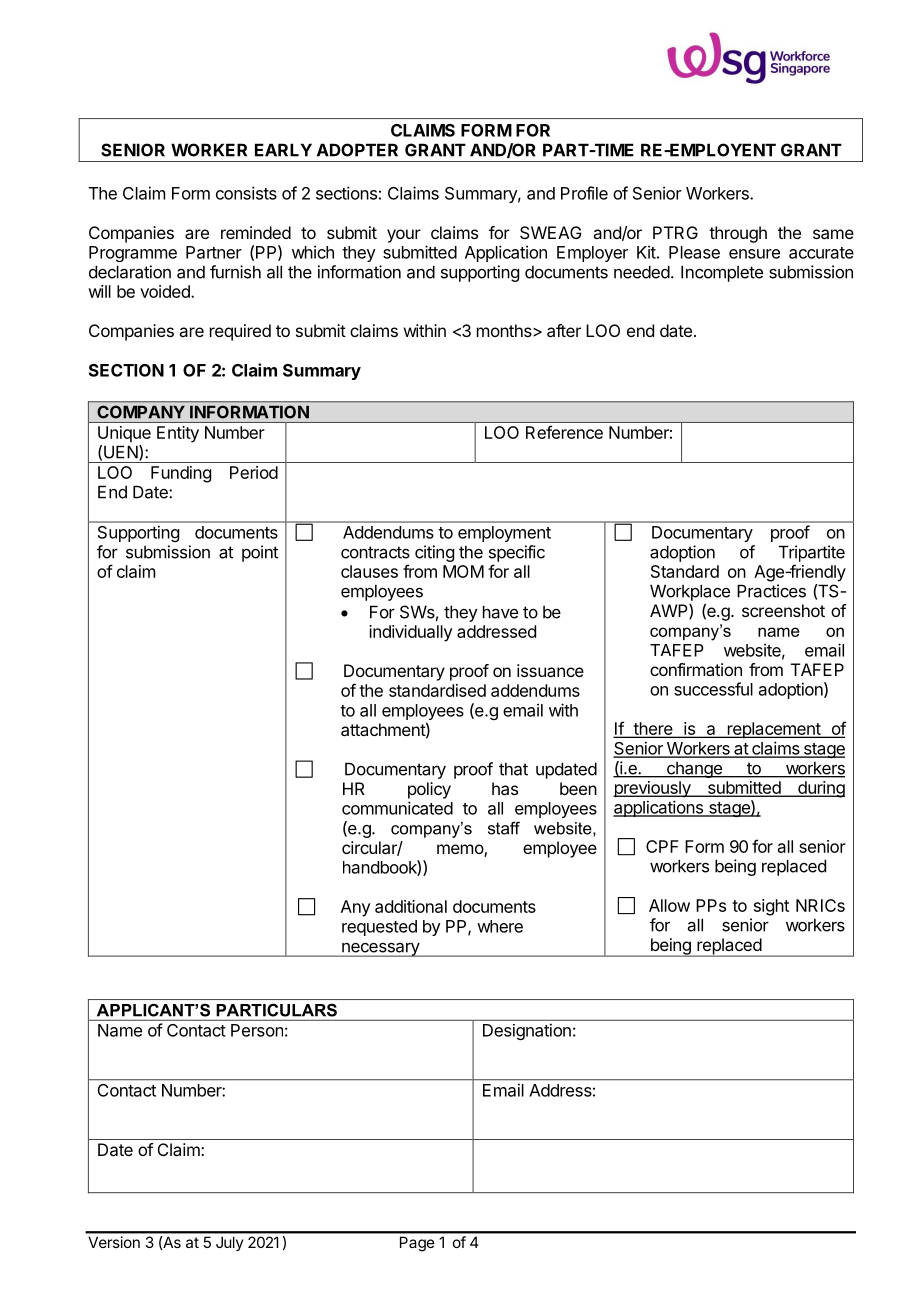 This screenshot has height=1307, width=924. What do you see at coordinates (246, 193) in the screenshot?
I see `consists` at bounding box center [246, 193].
